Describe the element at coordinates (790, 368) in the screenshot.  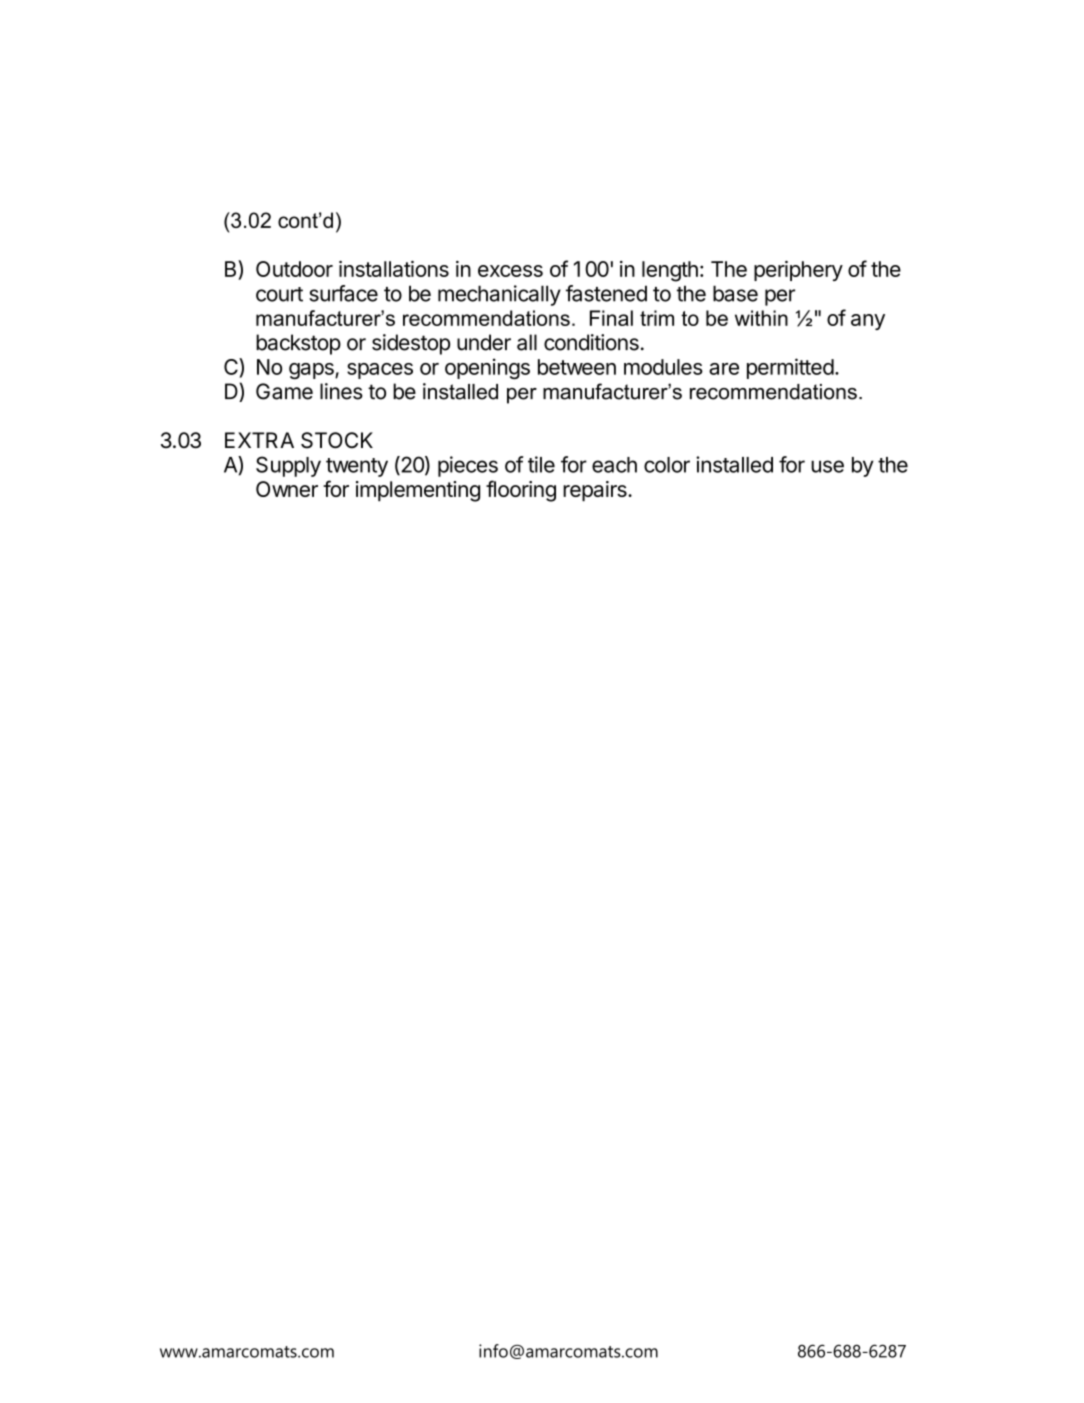
I see `permitted` at that location.
